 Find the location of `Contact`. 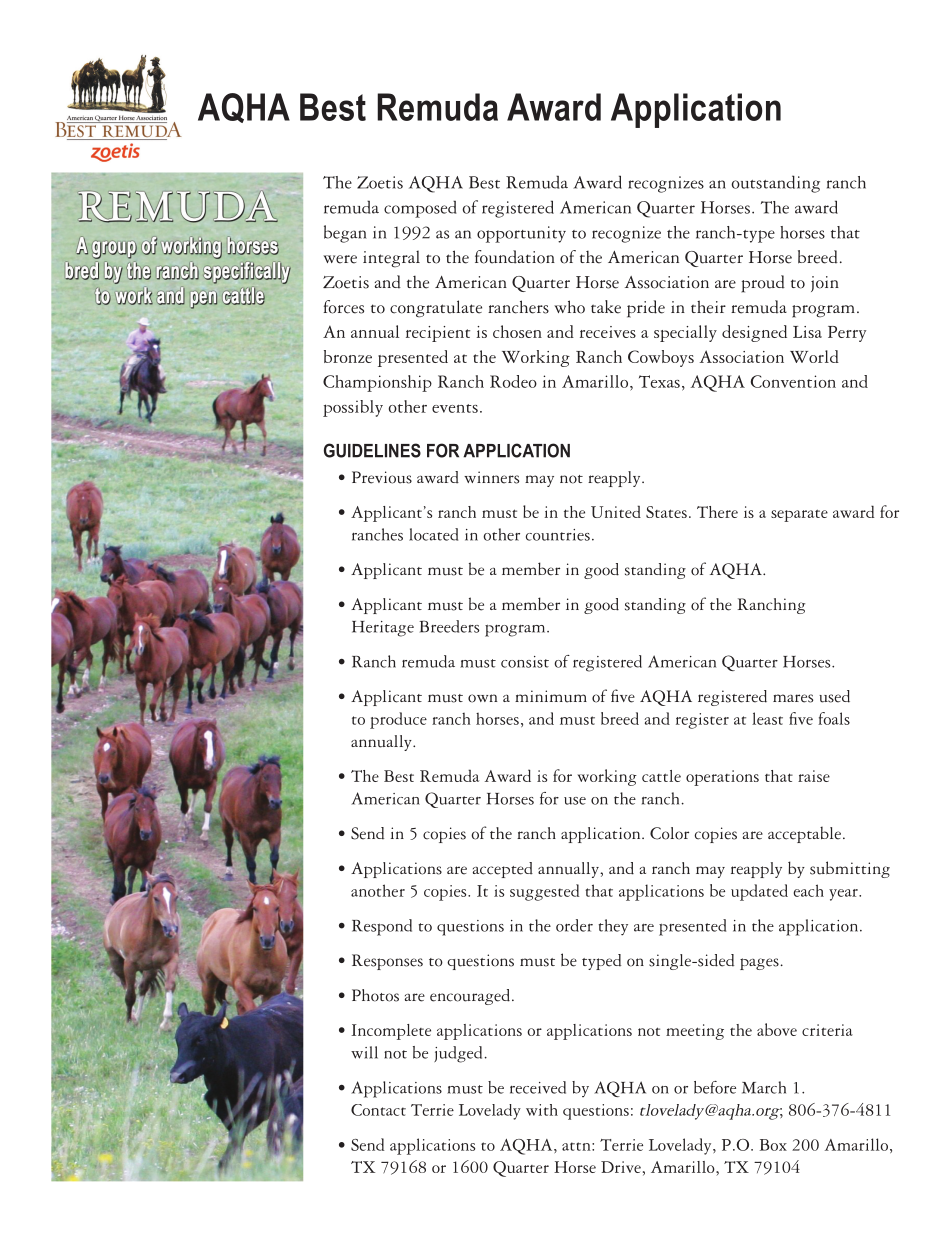

Contact is located at coordinates (378, 1110).
